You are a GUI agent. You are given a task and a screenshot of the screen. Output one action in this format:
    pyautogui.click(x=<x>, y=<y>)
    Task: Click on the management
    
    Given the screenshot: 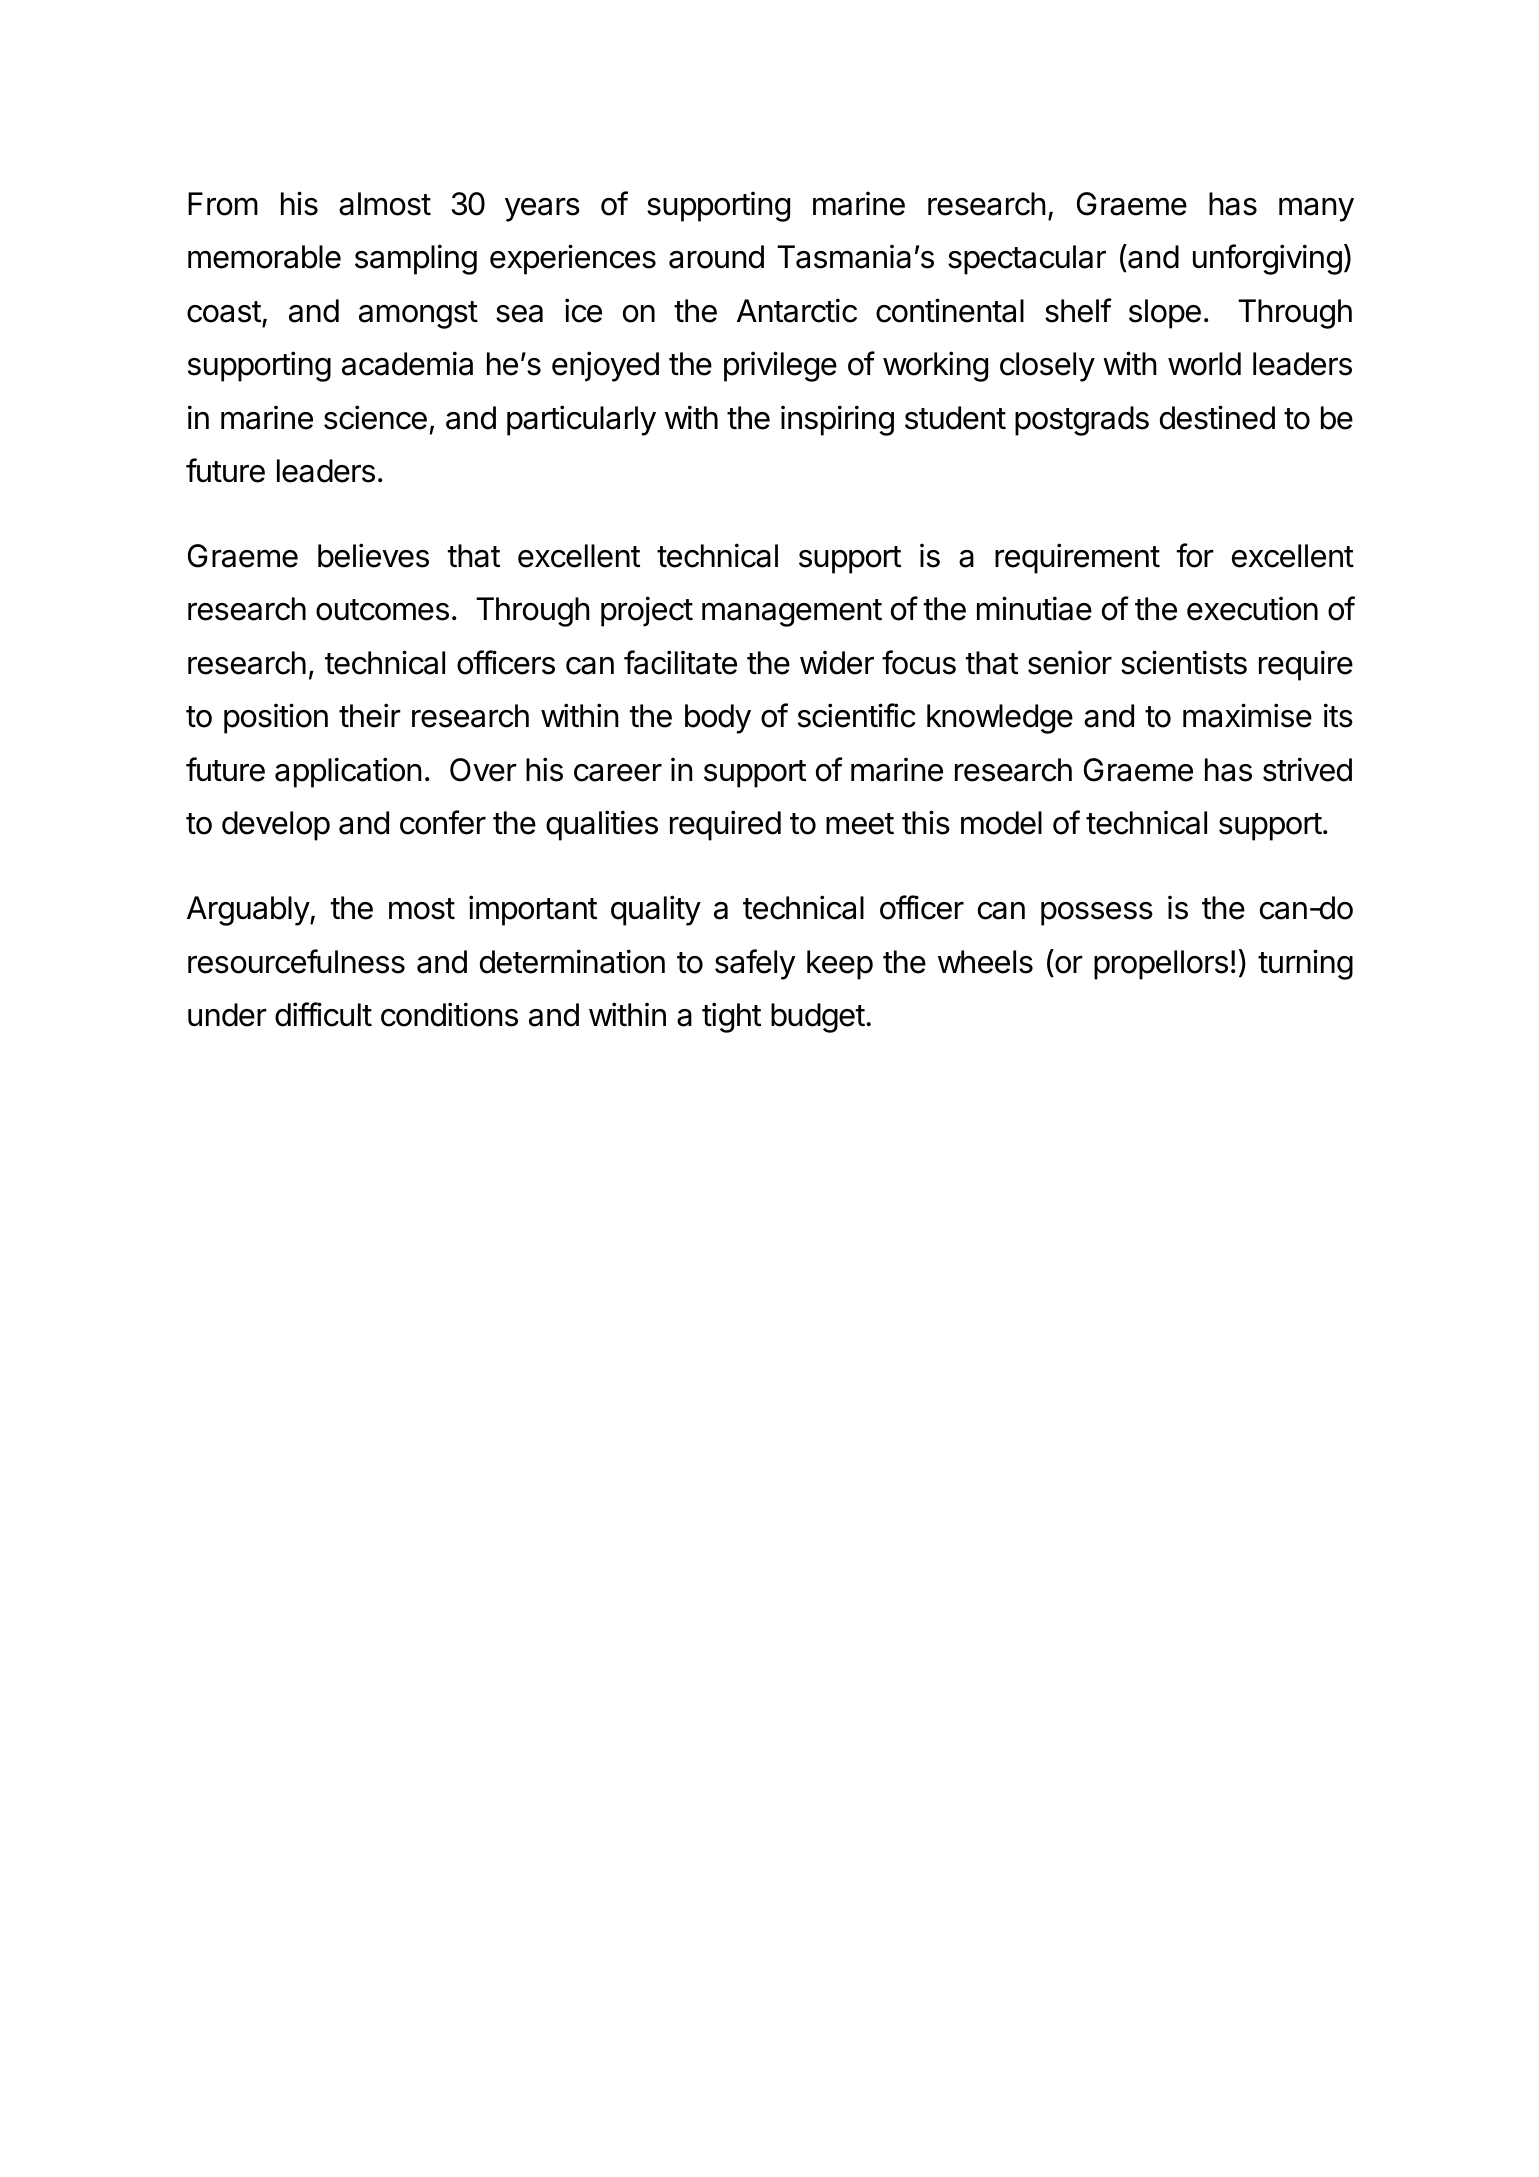 What is the action you would take?
    pyautogui.click(x=792, y=613)
